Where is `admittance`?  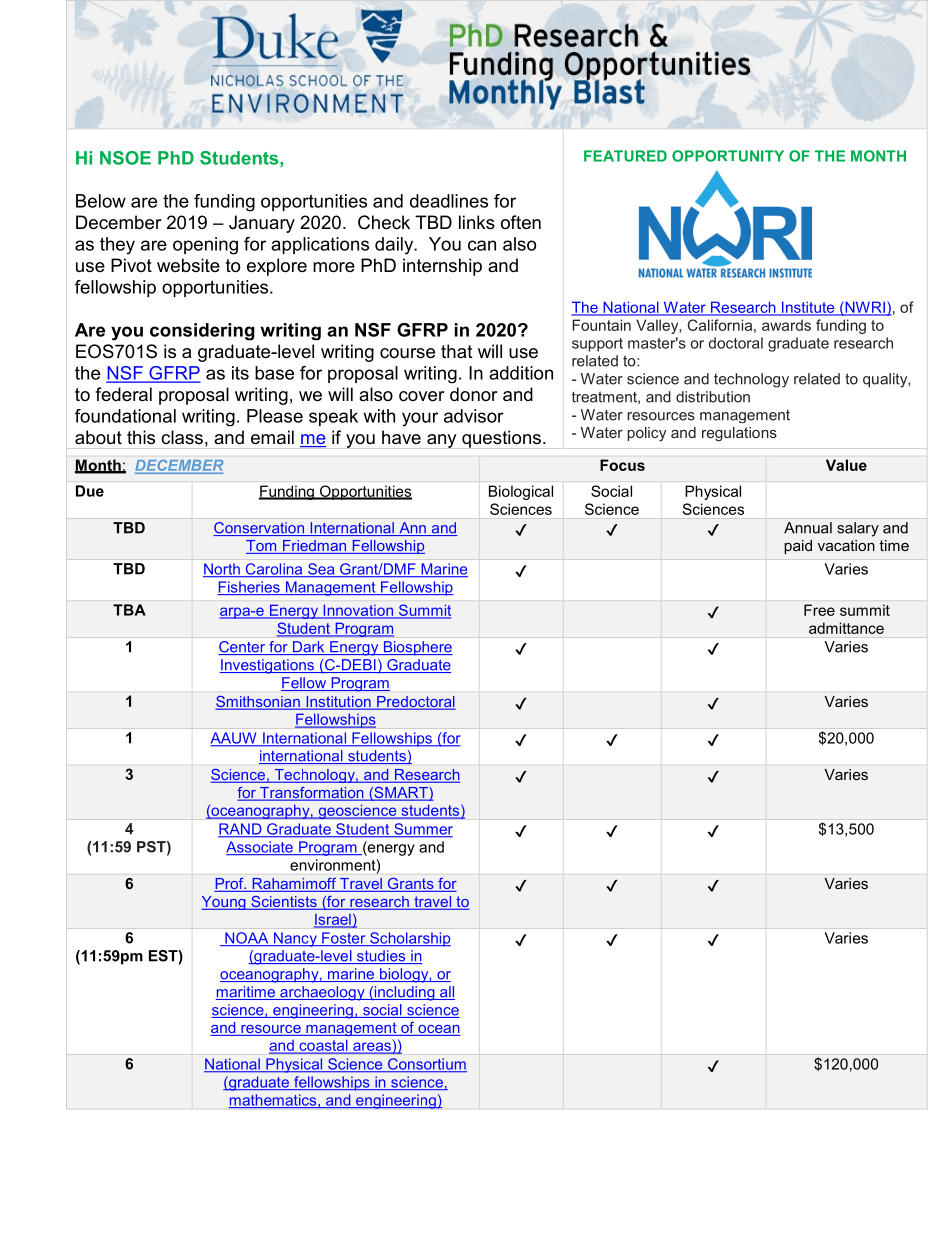 admittance is located at coordinates (846, 628).
